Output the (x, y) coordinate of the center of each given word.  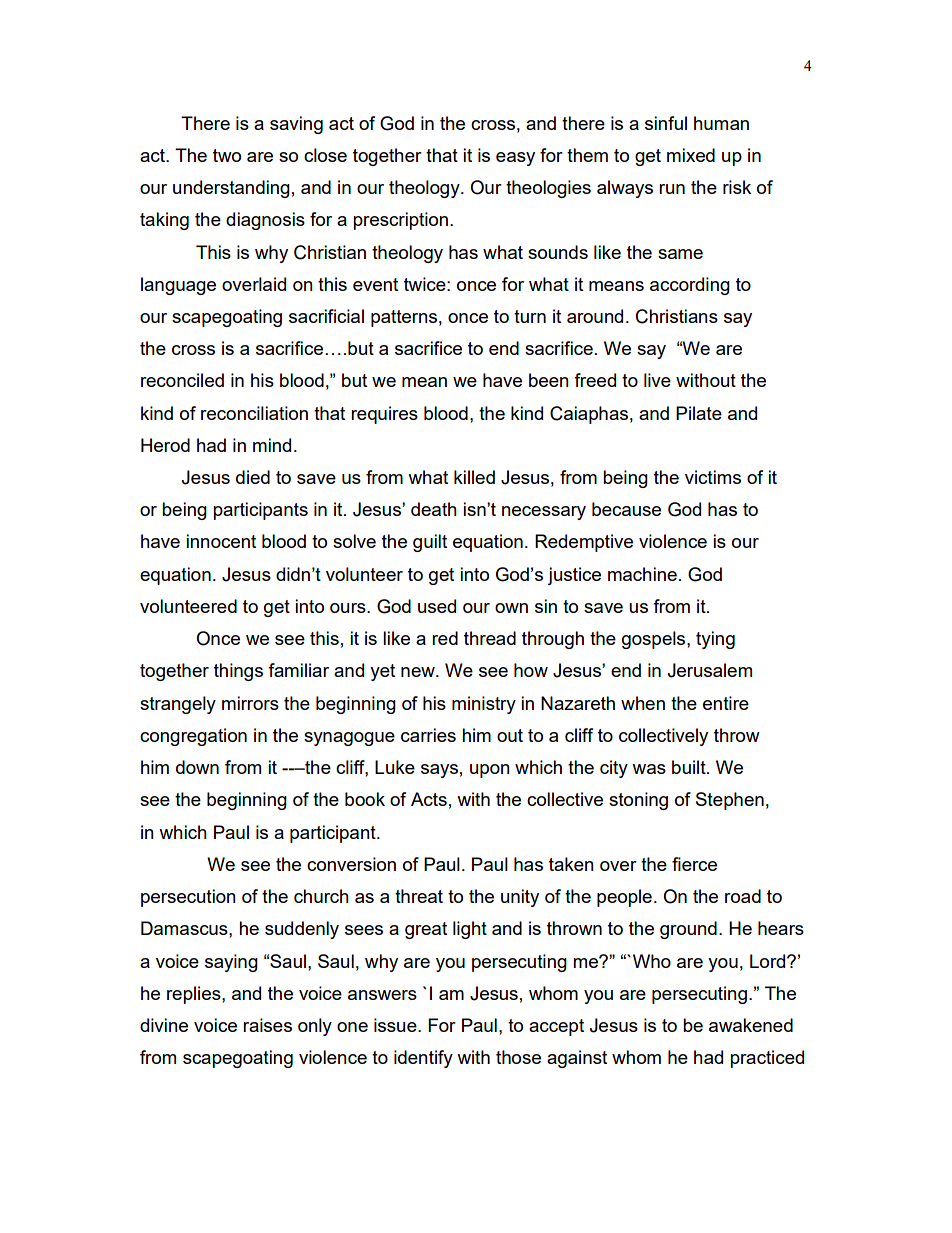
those (518, 1057)
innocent (221, 541)
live (657, 380)
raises (267, 1025)
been (549, 380)
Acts (429, 799)
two (227, 155)
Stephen (730, 801)
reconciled (182, 380)
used (437, 606)
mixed (691, 155)
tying (715, 640)
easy (515, 159)
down (197, 767)
